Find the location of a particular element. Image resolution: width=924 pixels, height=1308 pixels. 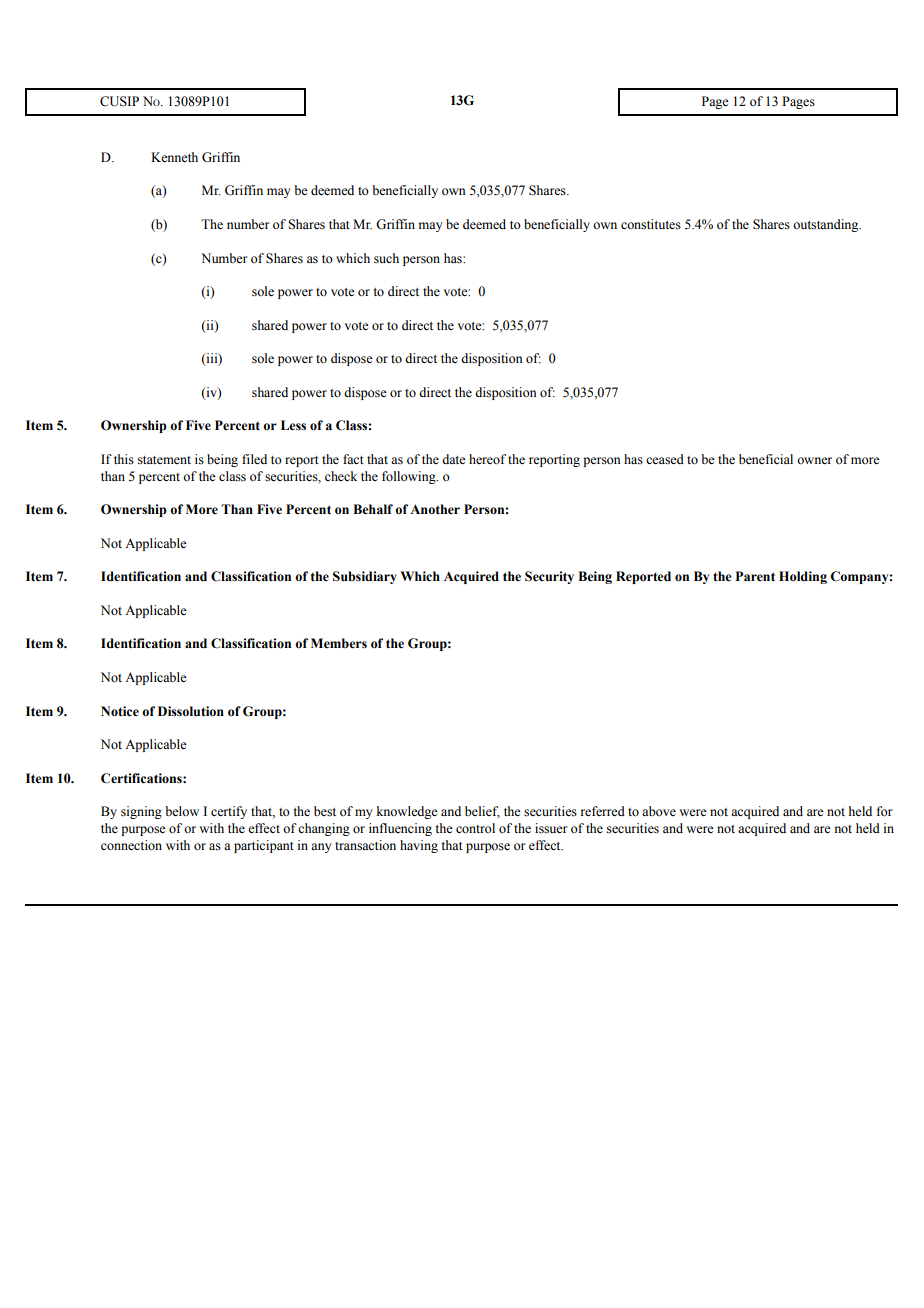

constitutes is located at coordinates (651, 224).
